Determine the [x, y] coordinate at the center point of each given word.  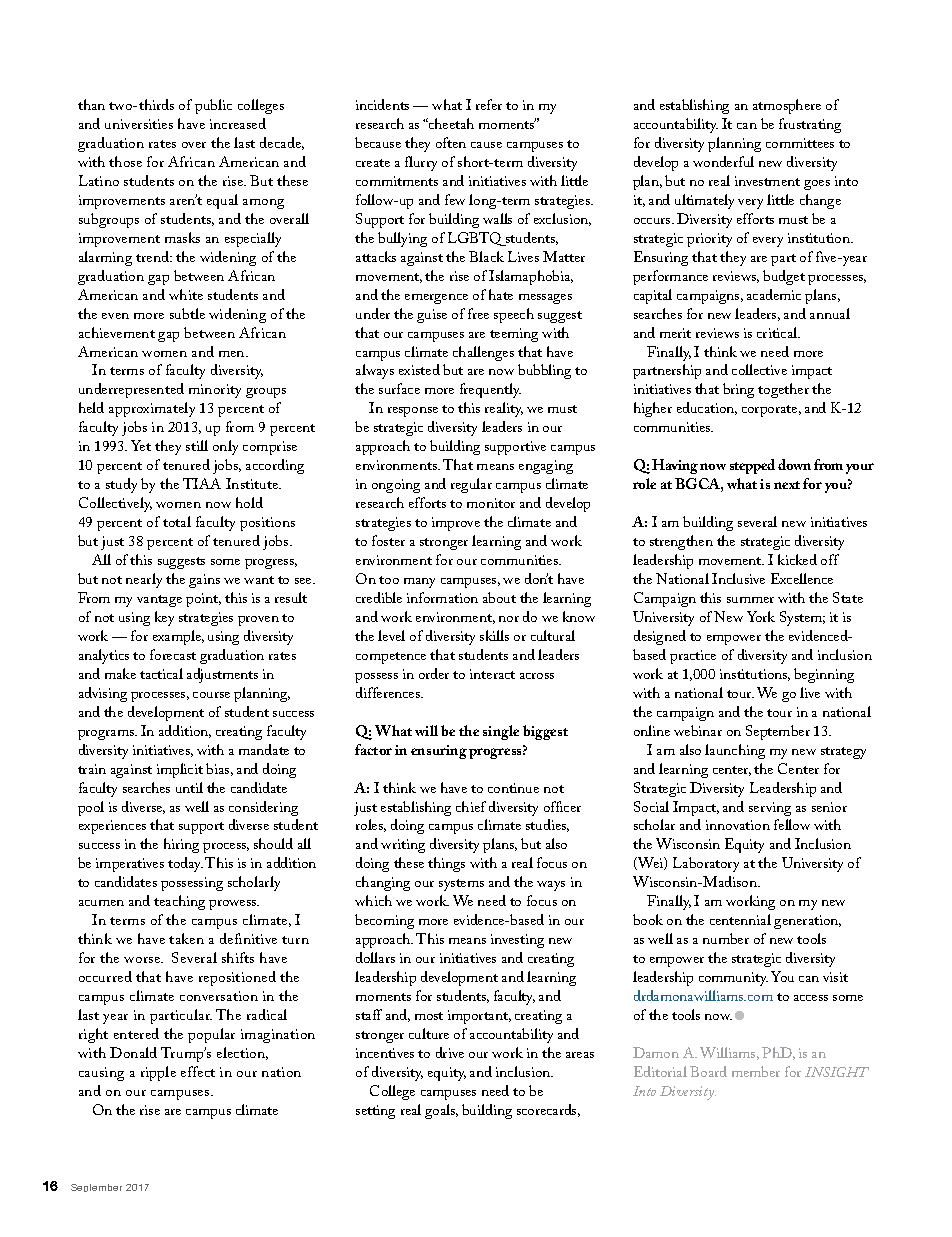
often [451, 142]
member [756, 1071]
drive [450, 1052]
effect [198, 1071]
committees [800, 143]
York [761, 616]
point [203, 600]
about [499, 597]
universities [139, 124]
